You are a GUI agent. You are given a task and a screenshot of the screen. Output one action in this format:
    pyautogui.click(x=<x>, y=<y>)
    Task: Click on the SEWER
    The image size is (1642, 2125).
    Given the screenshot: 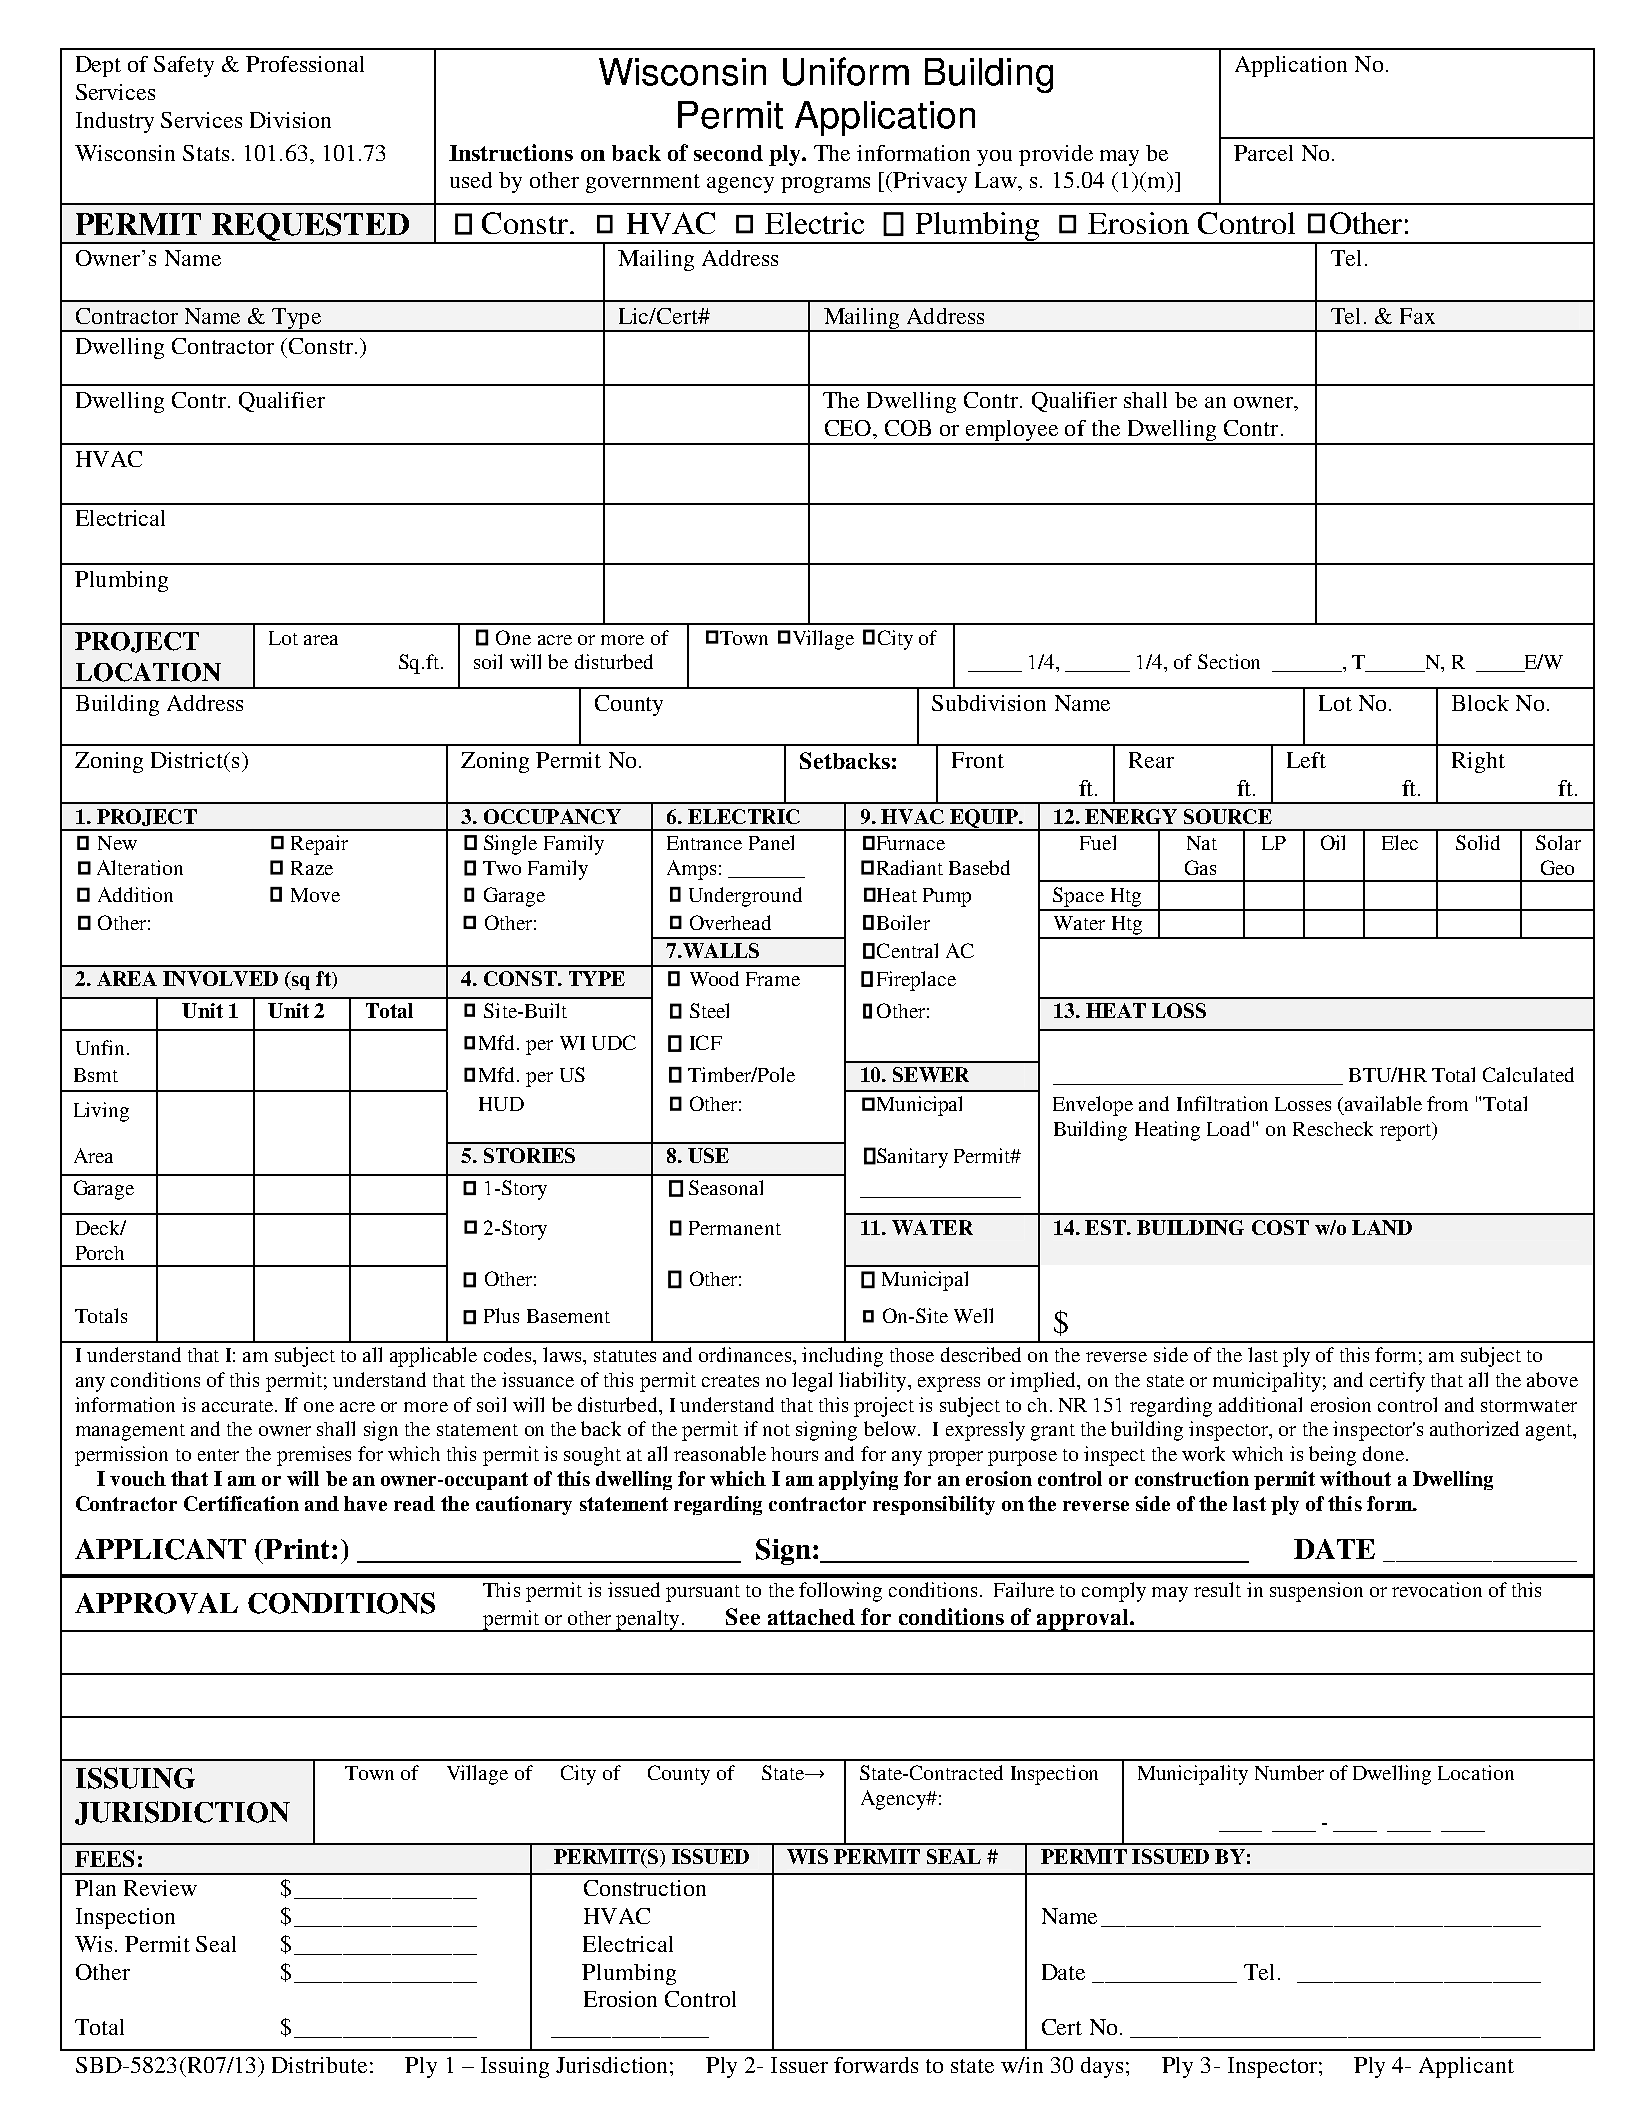 What is the action you would take?
    pyautogui.click(x=931, y=1074)
